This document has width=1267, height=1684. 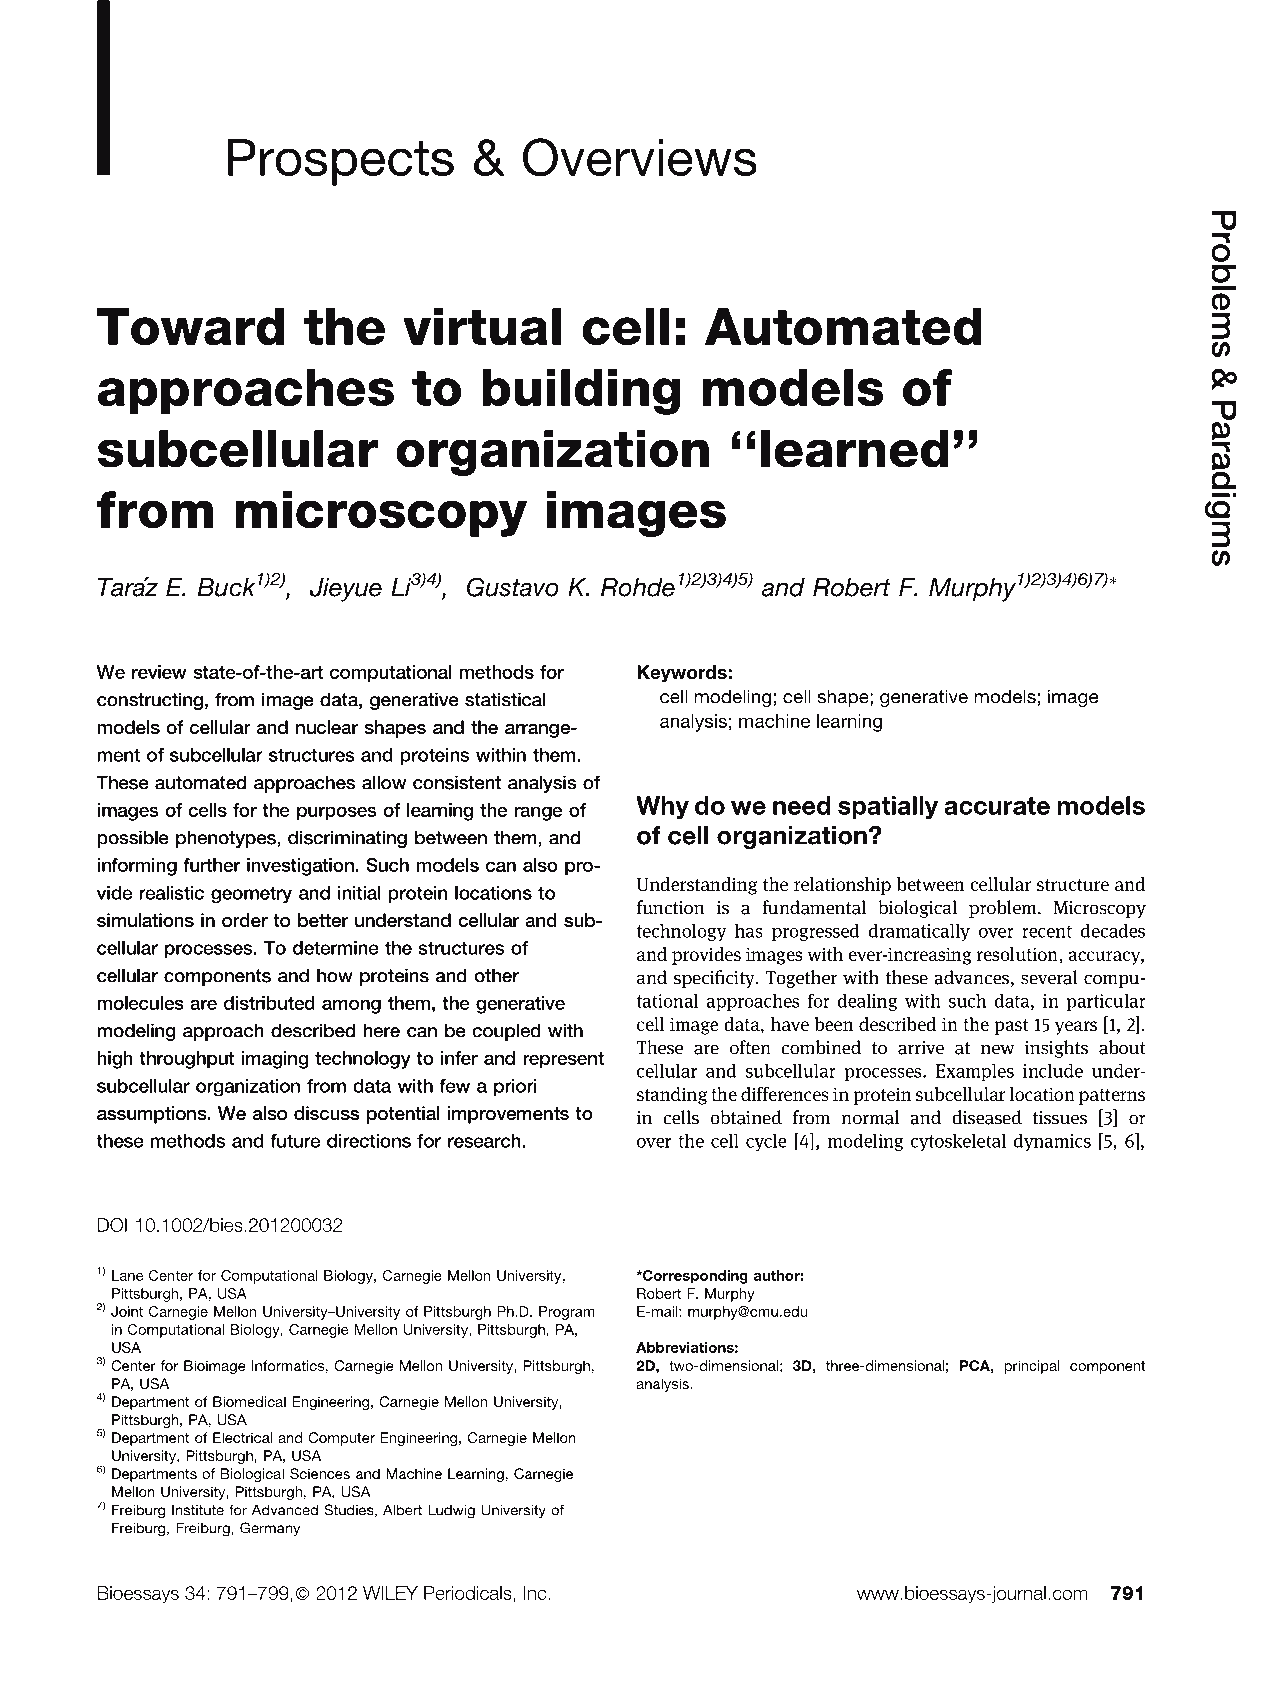 I want to click on Periodicals, so click(x=468, y=1593).
